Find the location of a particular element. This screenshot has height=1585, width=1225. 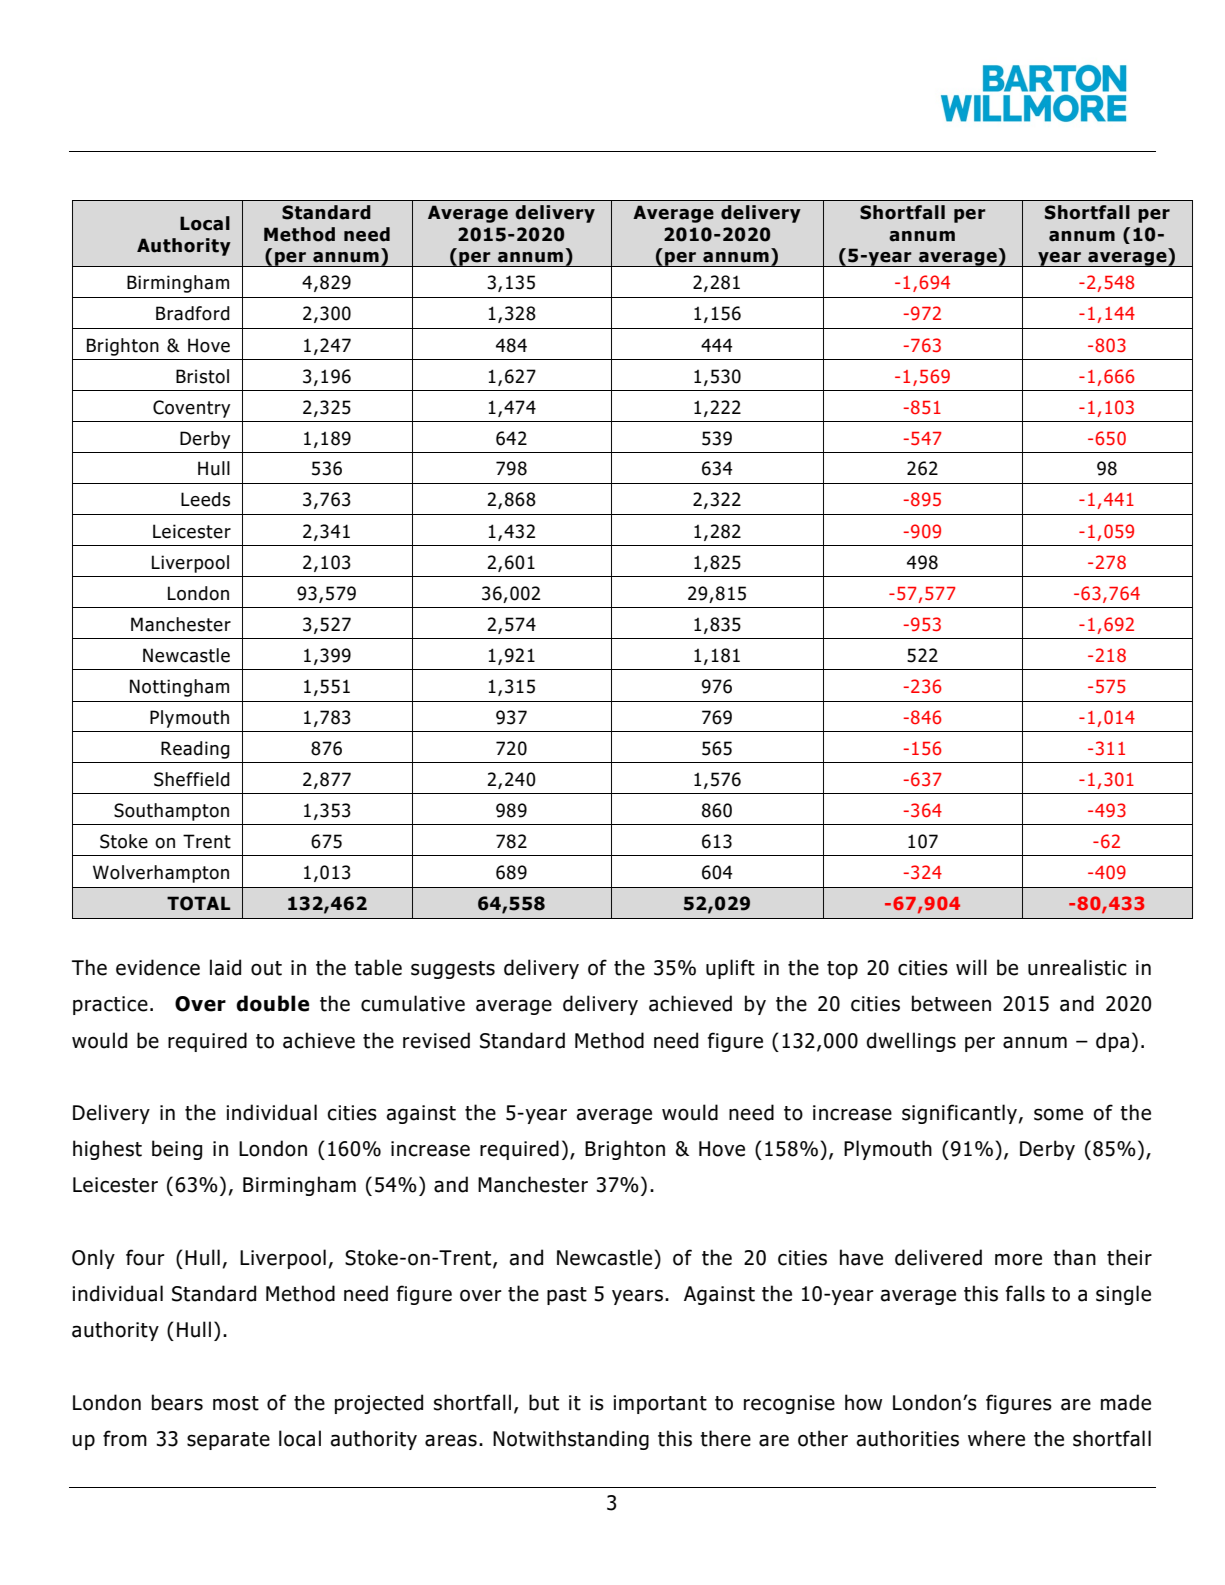

uplift is located at coordinates (730, 969).
